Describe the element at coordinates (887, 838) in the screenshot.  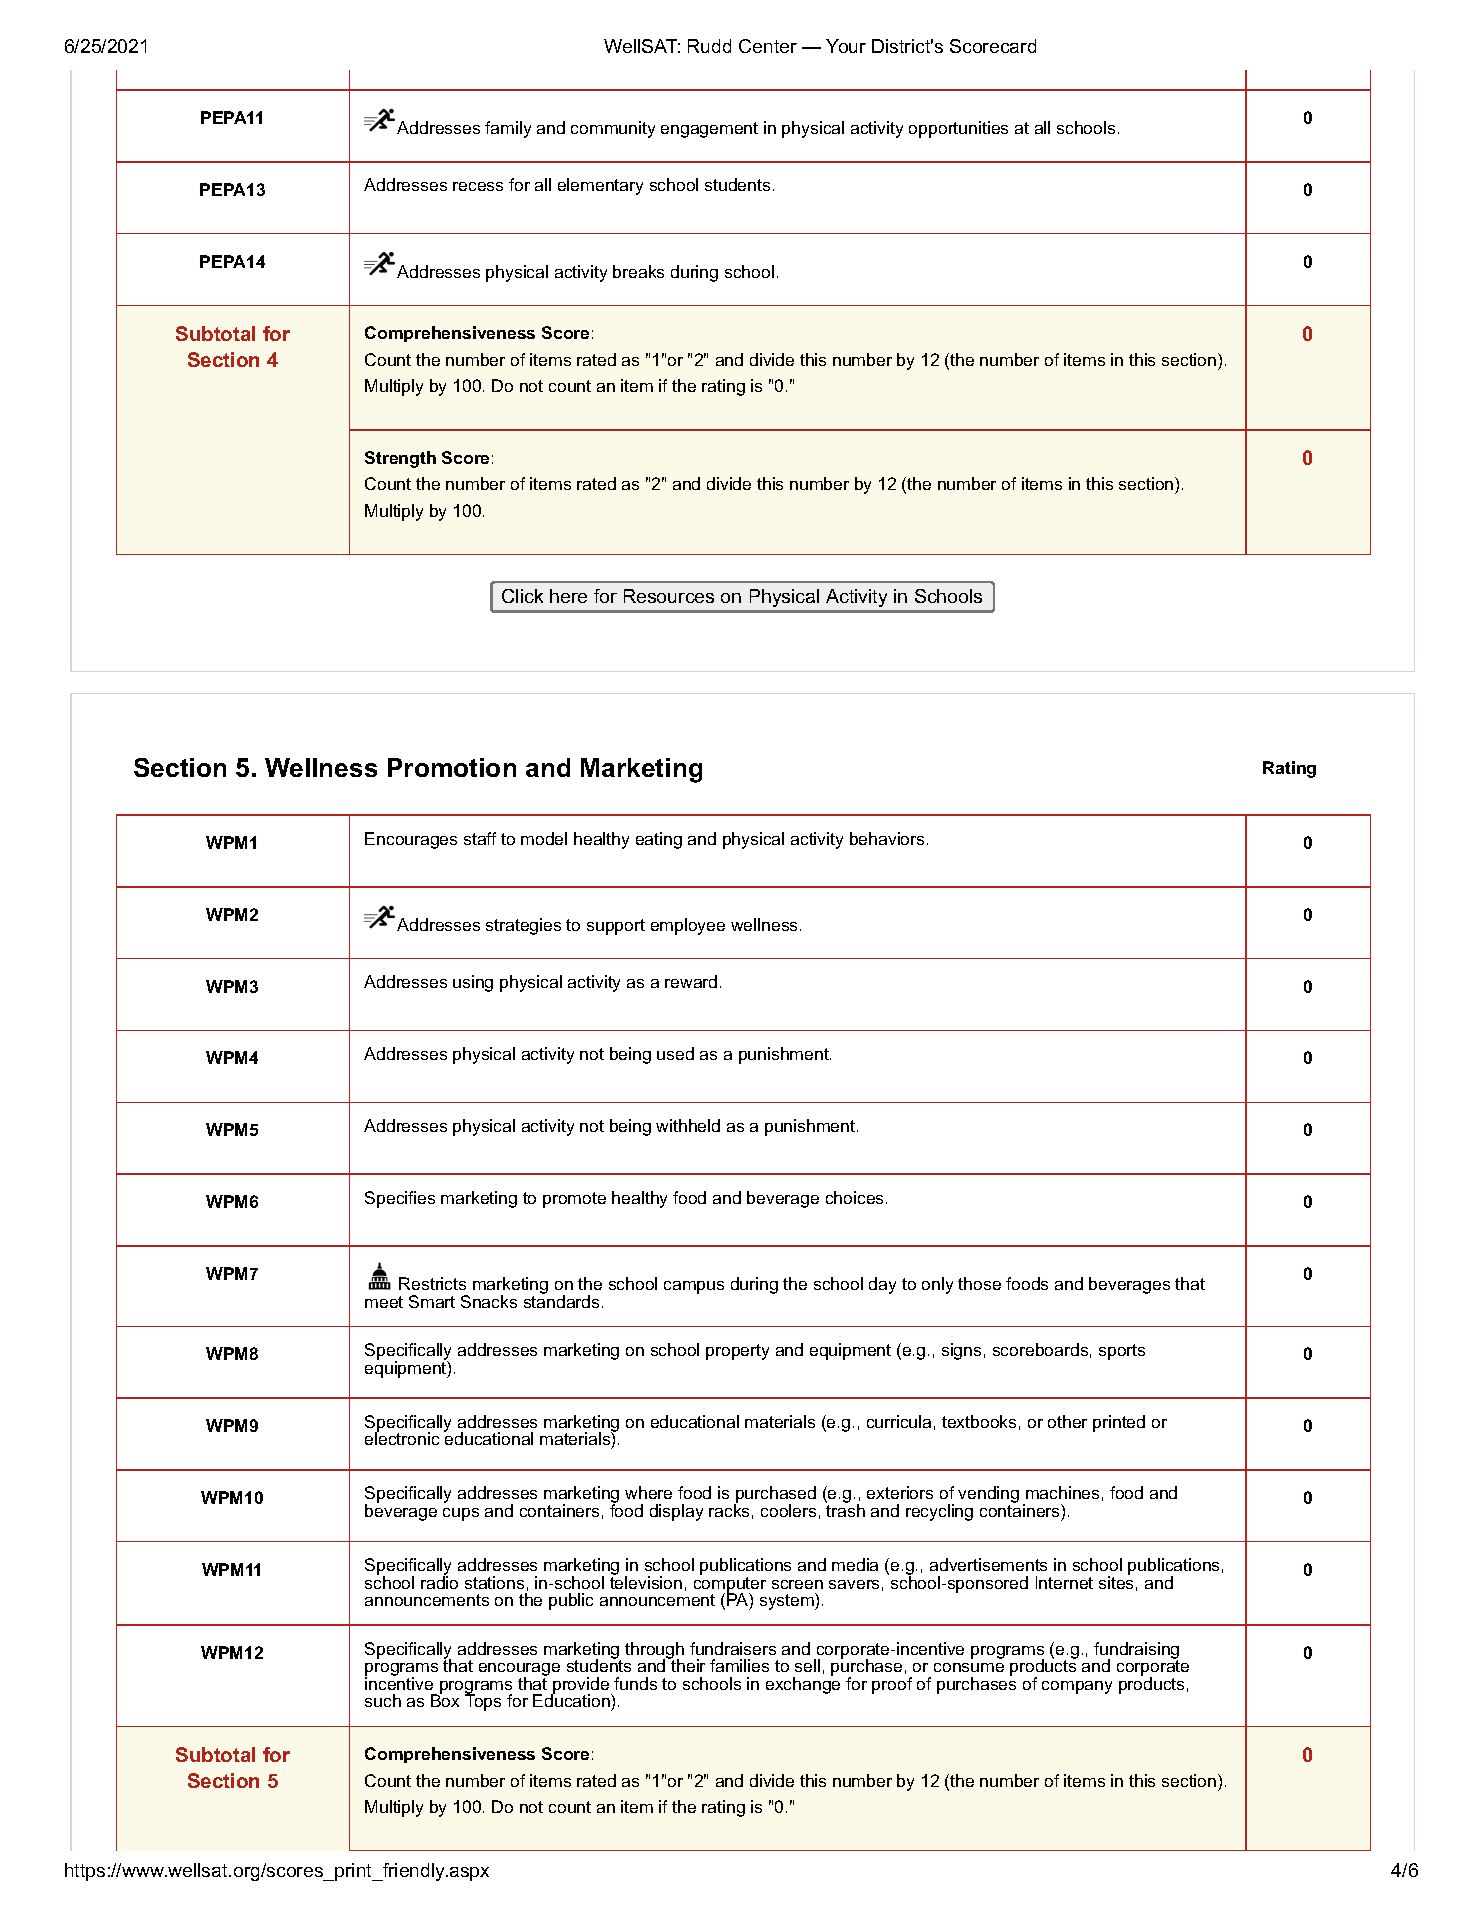
I see `behaviors` at that location.
